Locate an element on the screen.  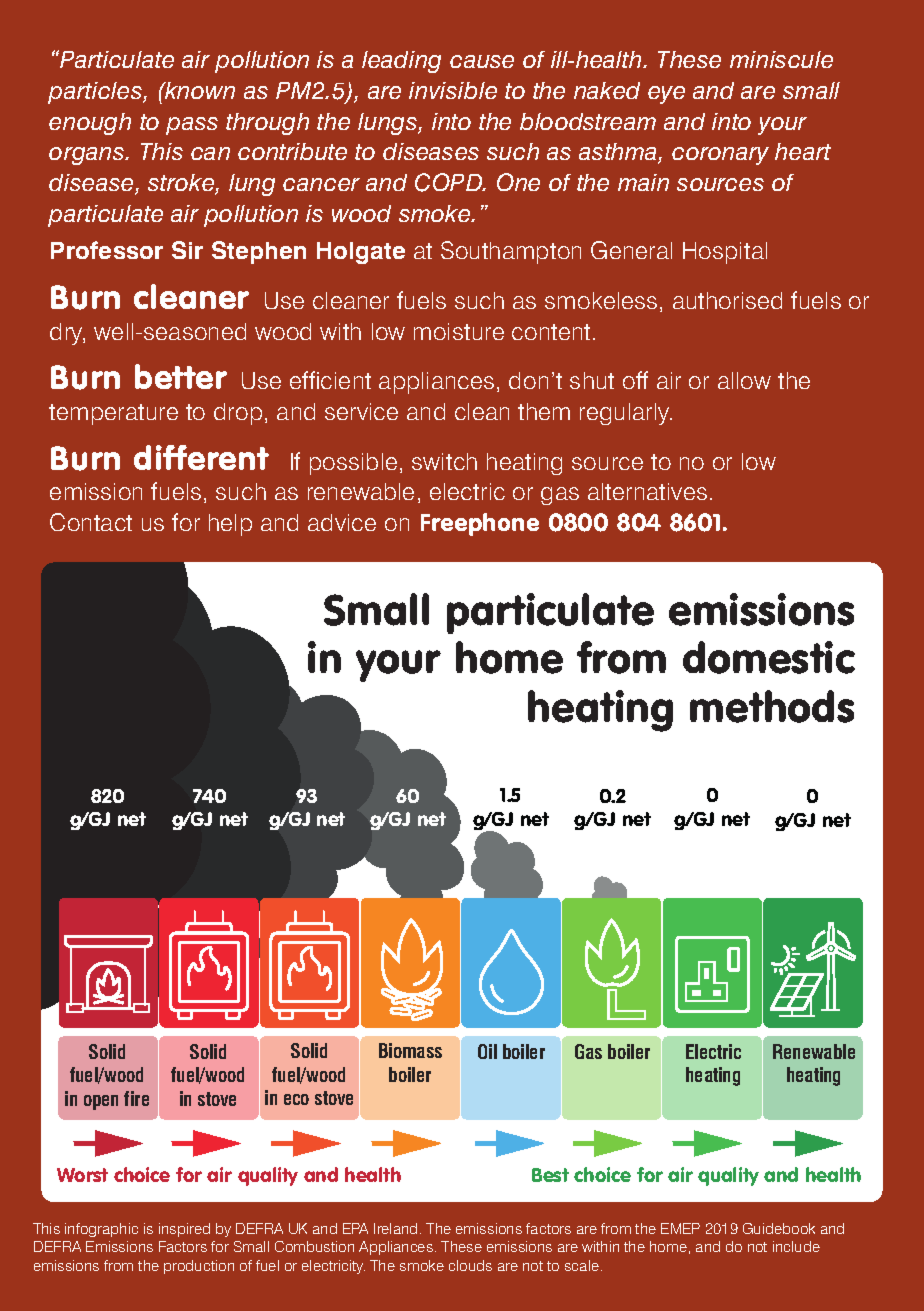
Ireland is located at coordinates (395, 1228).
